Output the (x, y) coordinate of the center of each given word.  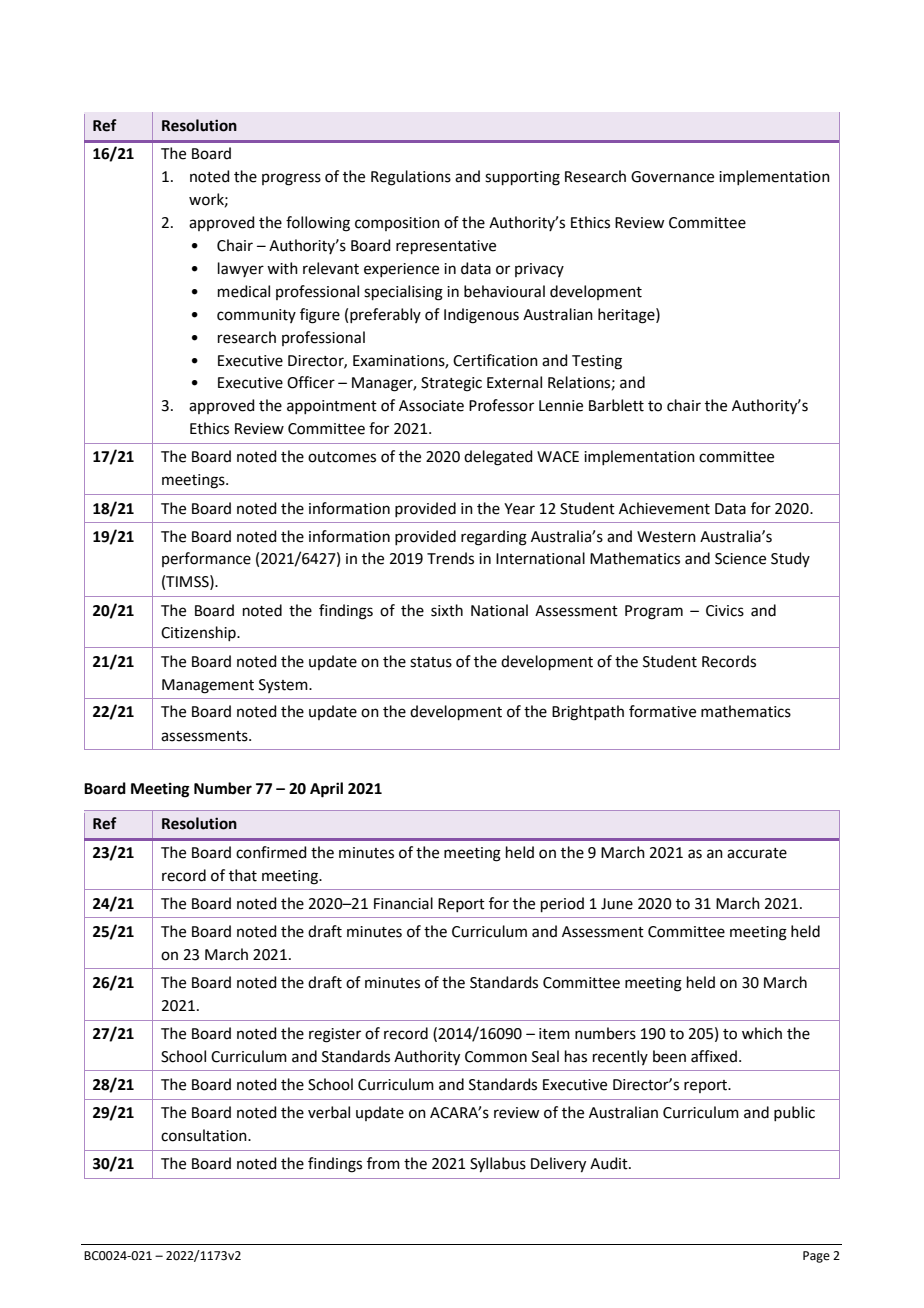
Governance (672, 177)
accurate (757, 853)
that (243, 875)
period (562, 904)
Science (740, 559)
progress (291, 179)
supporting (522, 178)
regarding (494, 538)
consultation (205, 1135)
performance (206, 559)
